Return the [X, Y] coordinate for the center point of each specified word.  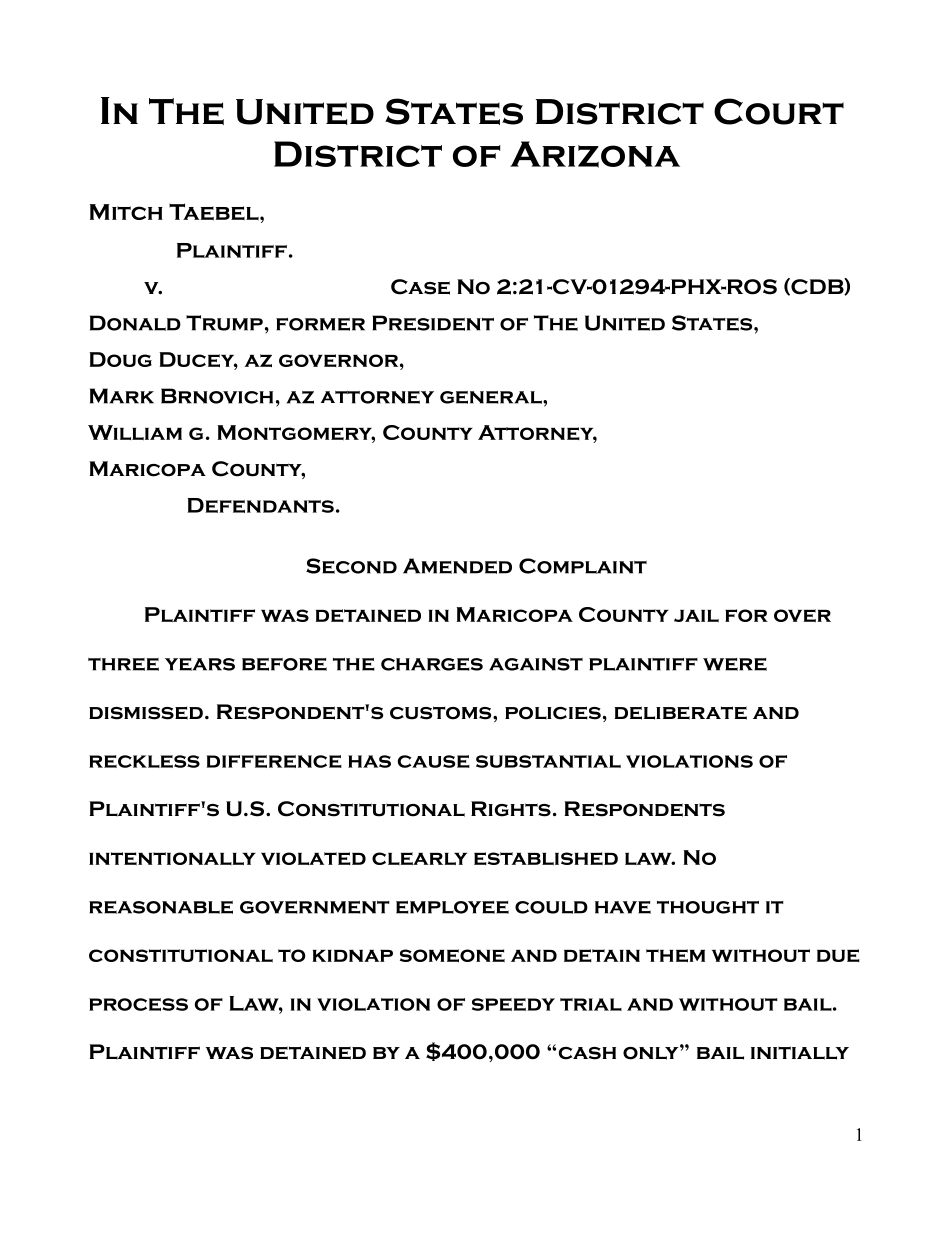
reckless [144, 761]
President [433, 323]
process [138, 1004]
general [492, 397]
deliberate [680, 713]
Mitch [126, 212]
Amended [457, 566]
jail [696, 616]
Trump [224, 323]
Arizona [595, 154]
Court [779, 111]
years [200, 664]
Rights [511, 809]
